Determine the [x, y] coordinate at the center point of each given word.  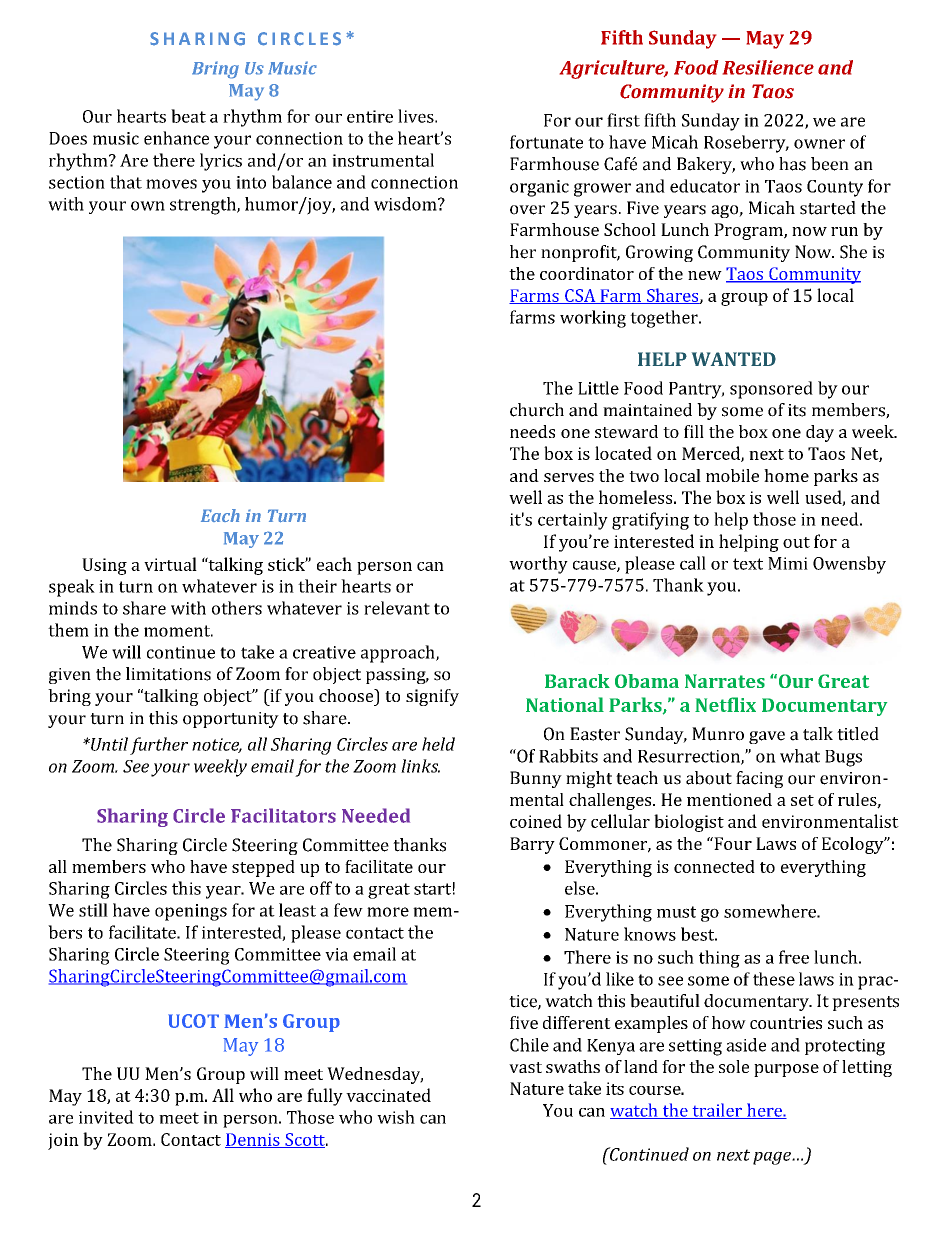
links [420, 766]
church [537, 410]
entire [370, 116]
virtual [170, 564]
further [159, 746]
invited [106, 1117]
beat [188, 116]
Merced [712, 454]
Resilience [768, 67]
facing [759, 779]
